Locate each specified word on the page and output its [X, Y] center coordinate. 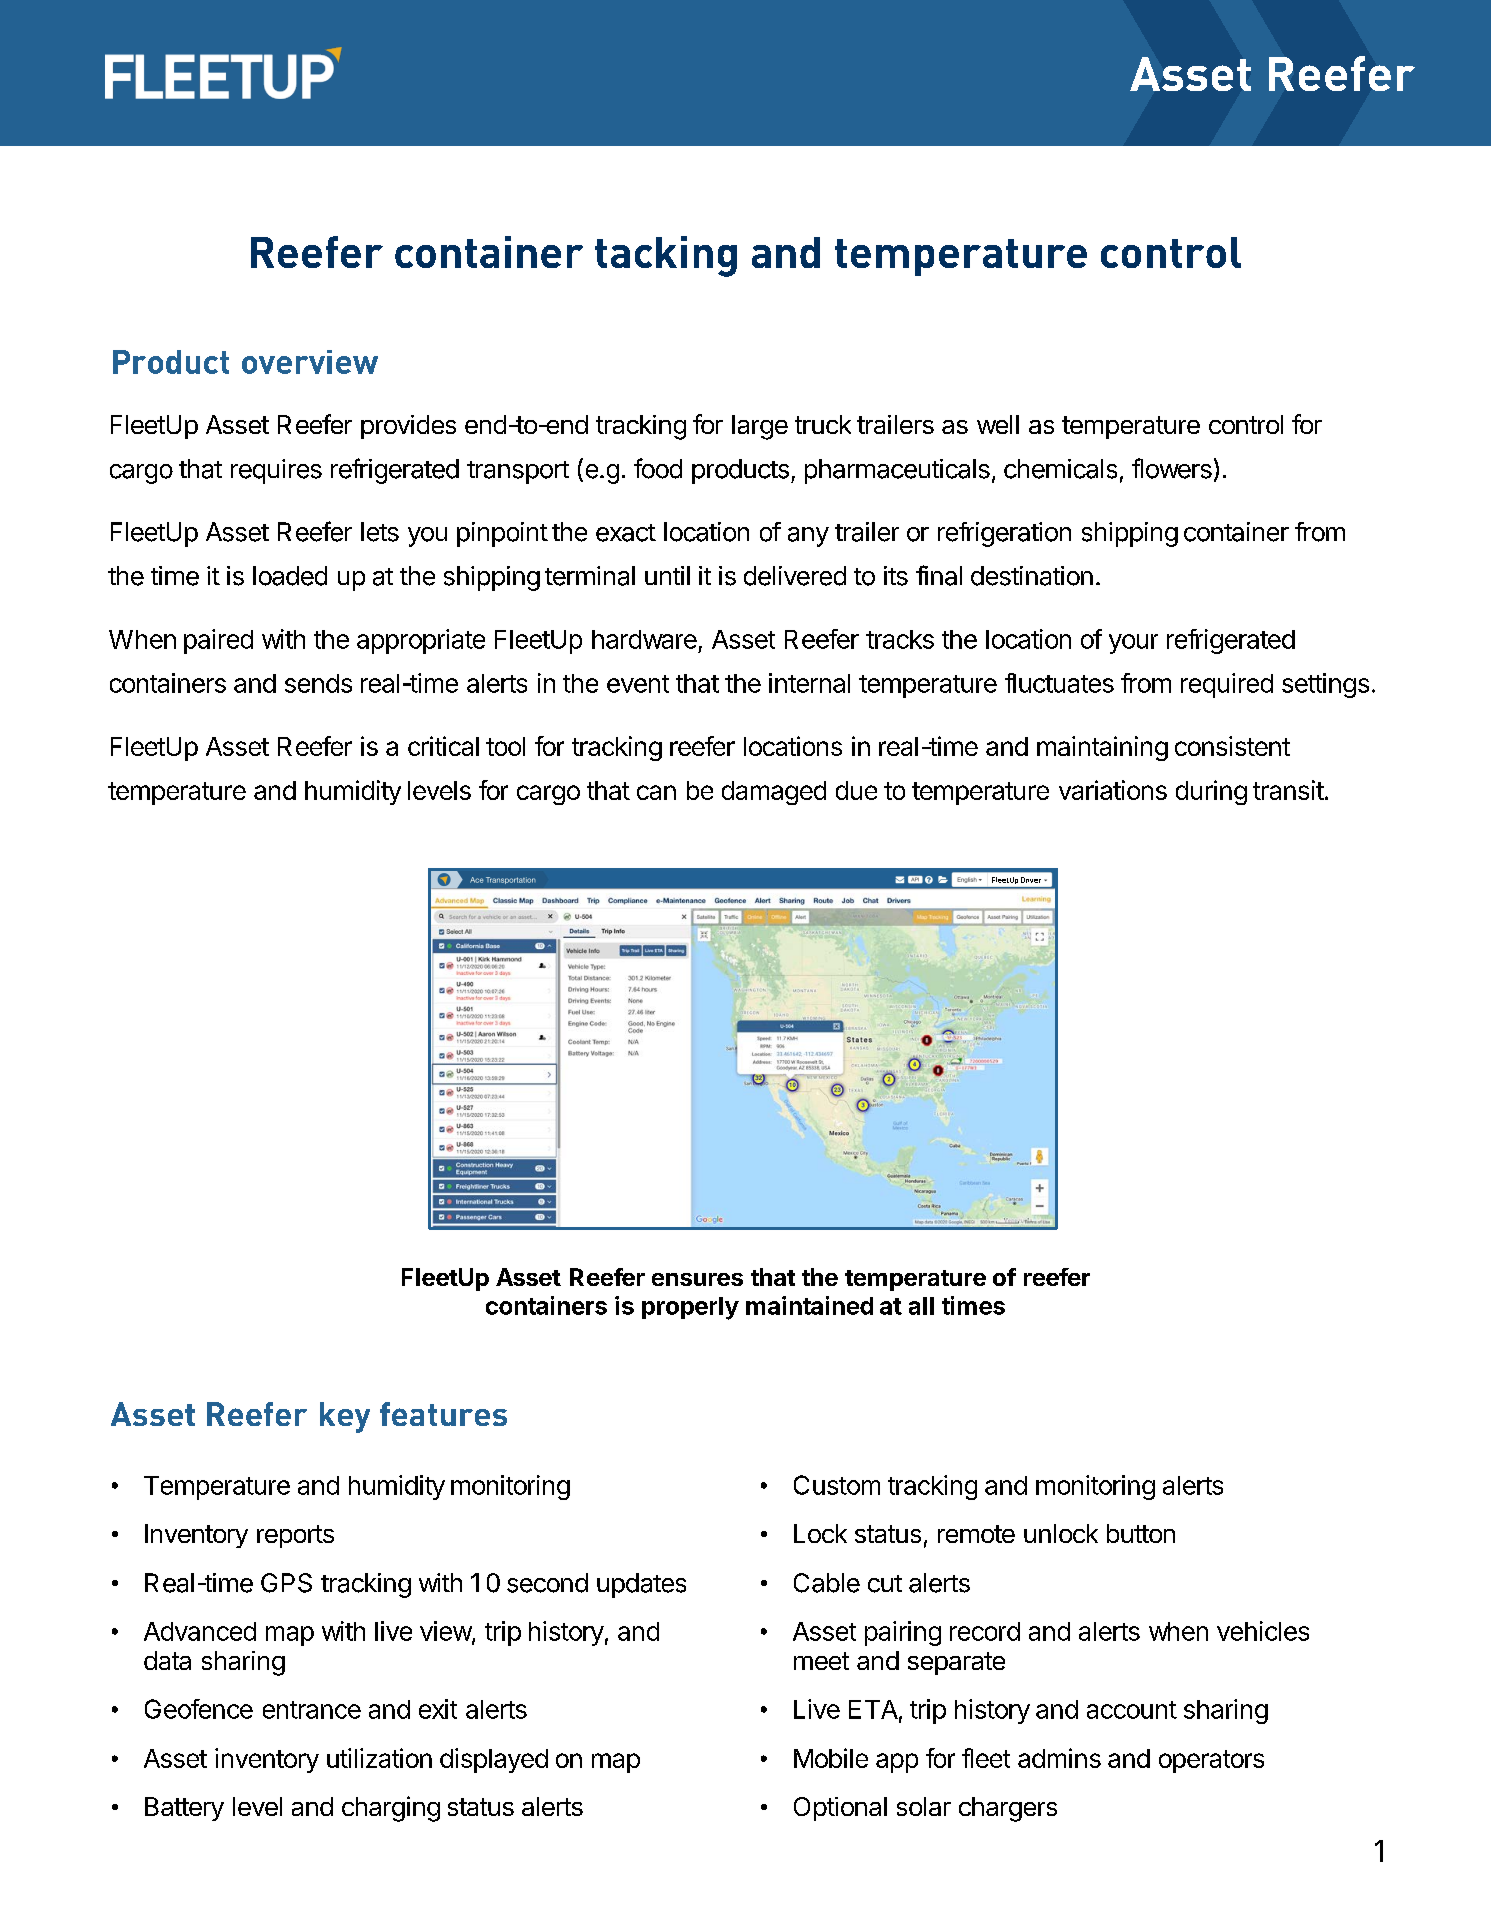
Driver [1031, 880]
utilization [379, 1758]
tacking [666, 256]
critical [443, 746]
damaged [774, 793]
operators [1211, 1761]
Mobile [831, 1758]
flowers [1172, 468]
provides [408, 427]
